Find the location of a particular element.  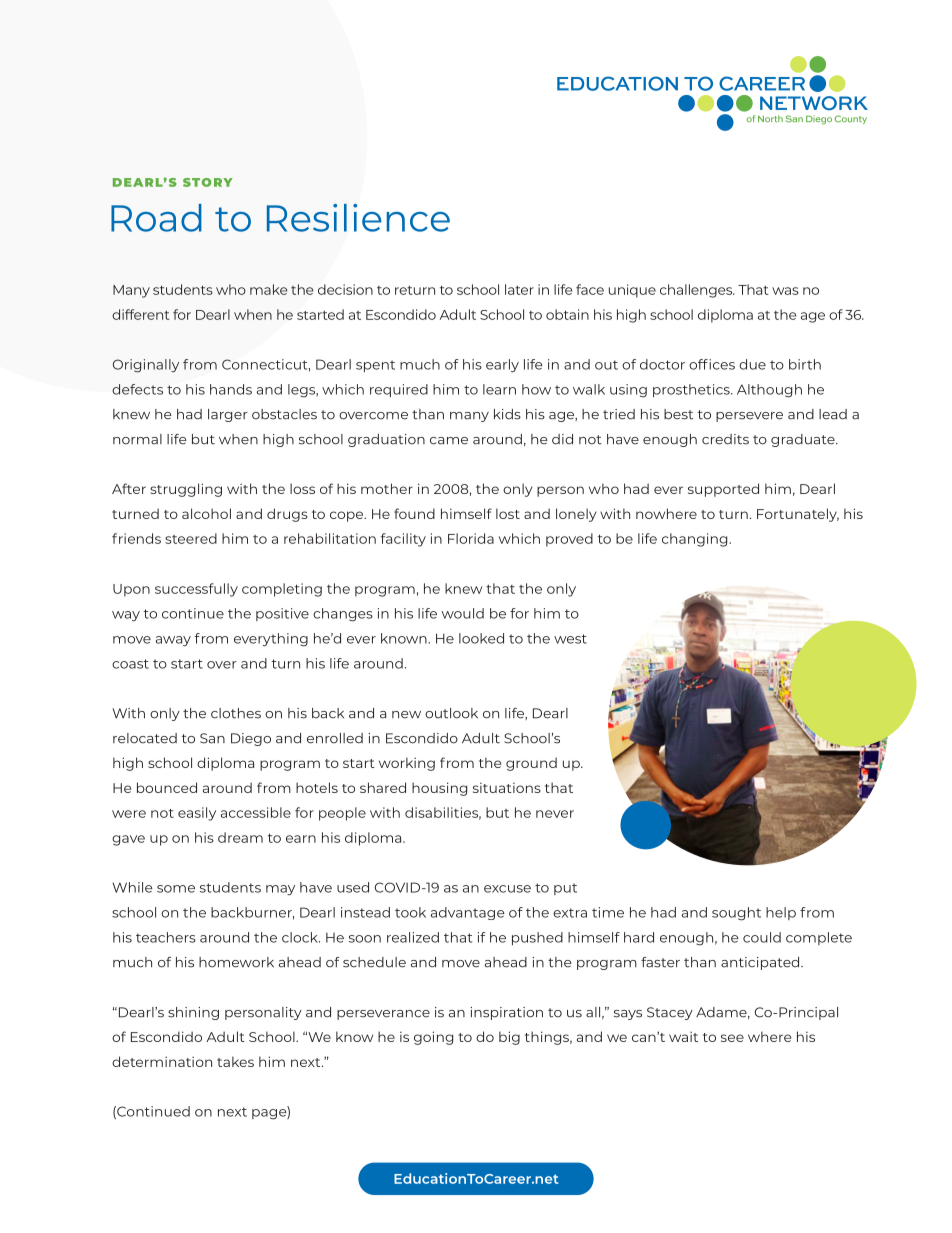

bounced is located at coordinates (167, 787).
